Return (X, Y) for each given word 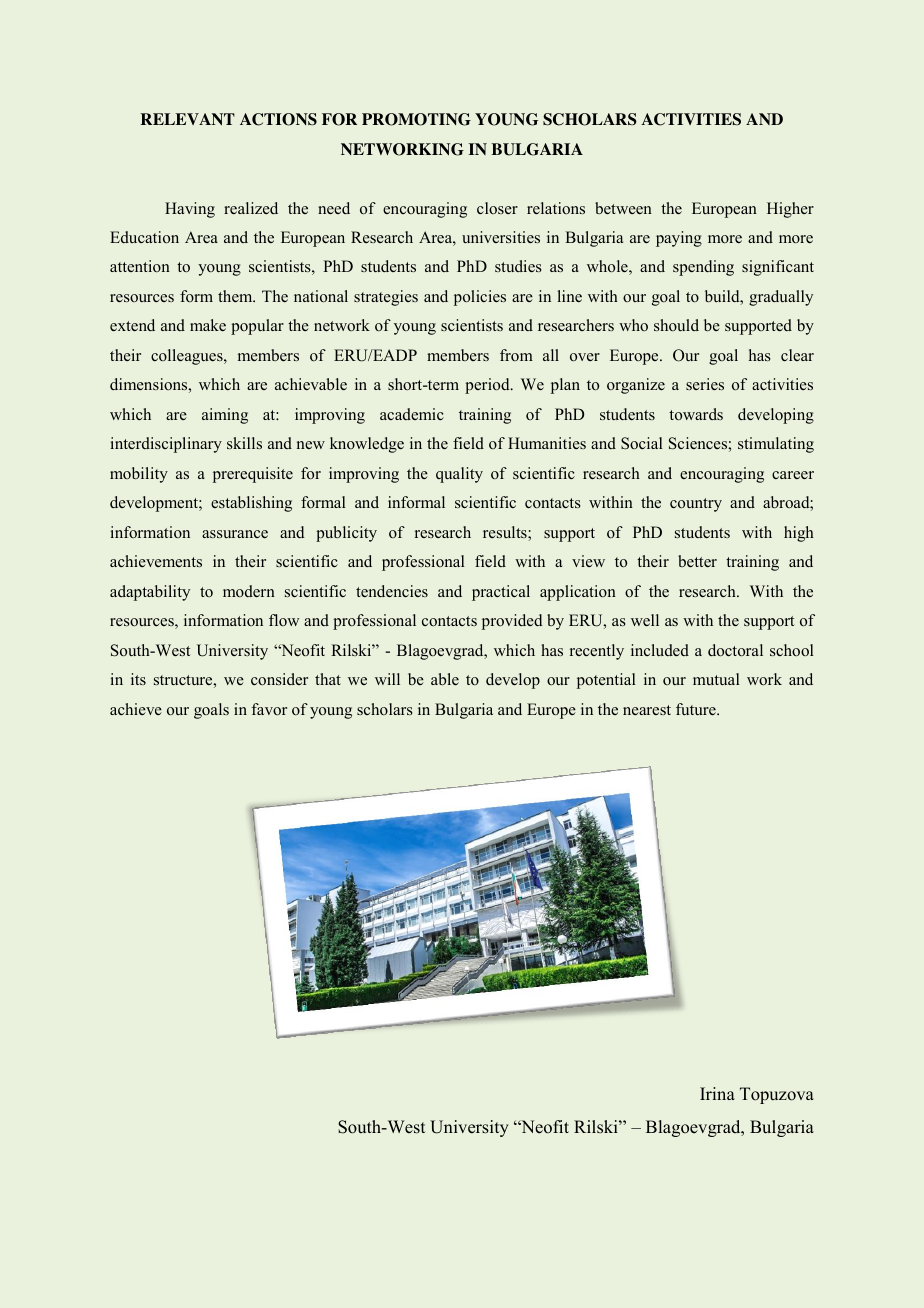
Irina (717, 1093)
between (623, 208)
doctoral (735, 650)
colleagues (188, 357)
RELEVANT (187, 119)
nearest (647, 710)
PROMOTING (416, 119)
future (697, 709)
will (387, 679)
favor (269, 709)
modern (249, 591)
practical (501, 593)
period (488, 386)
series (705, 384)
